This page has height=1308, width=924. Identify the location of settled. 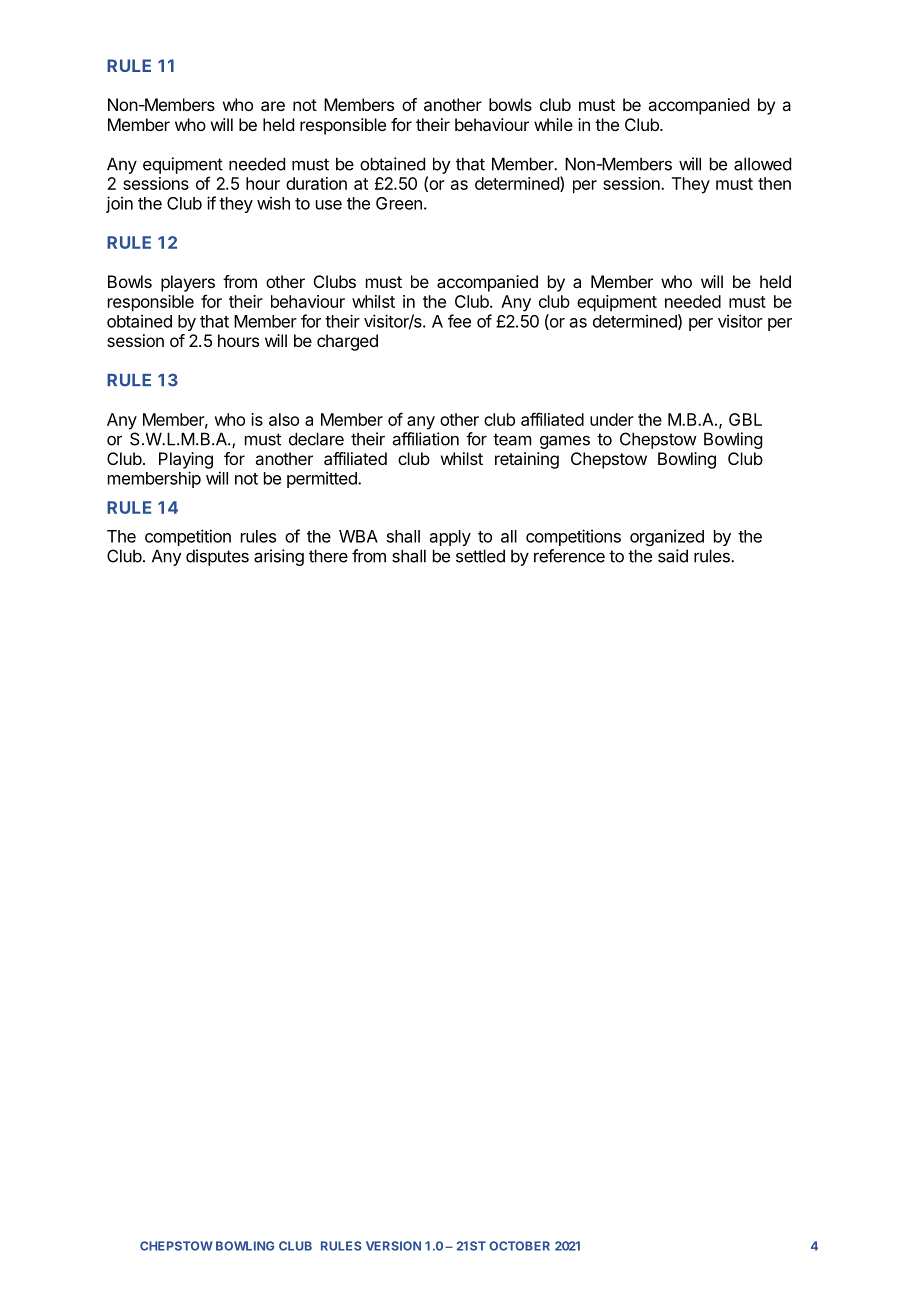
(480, 556).
